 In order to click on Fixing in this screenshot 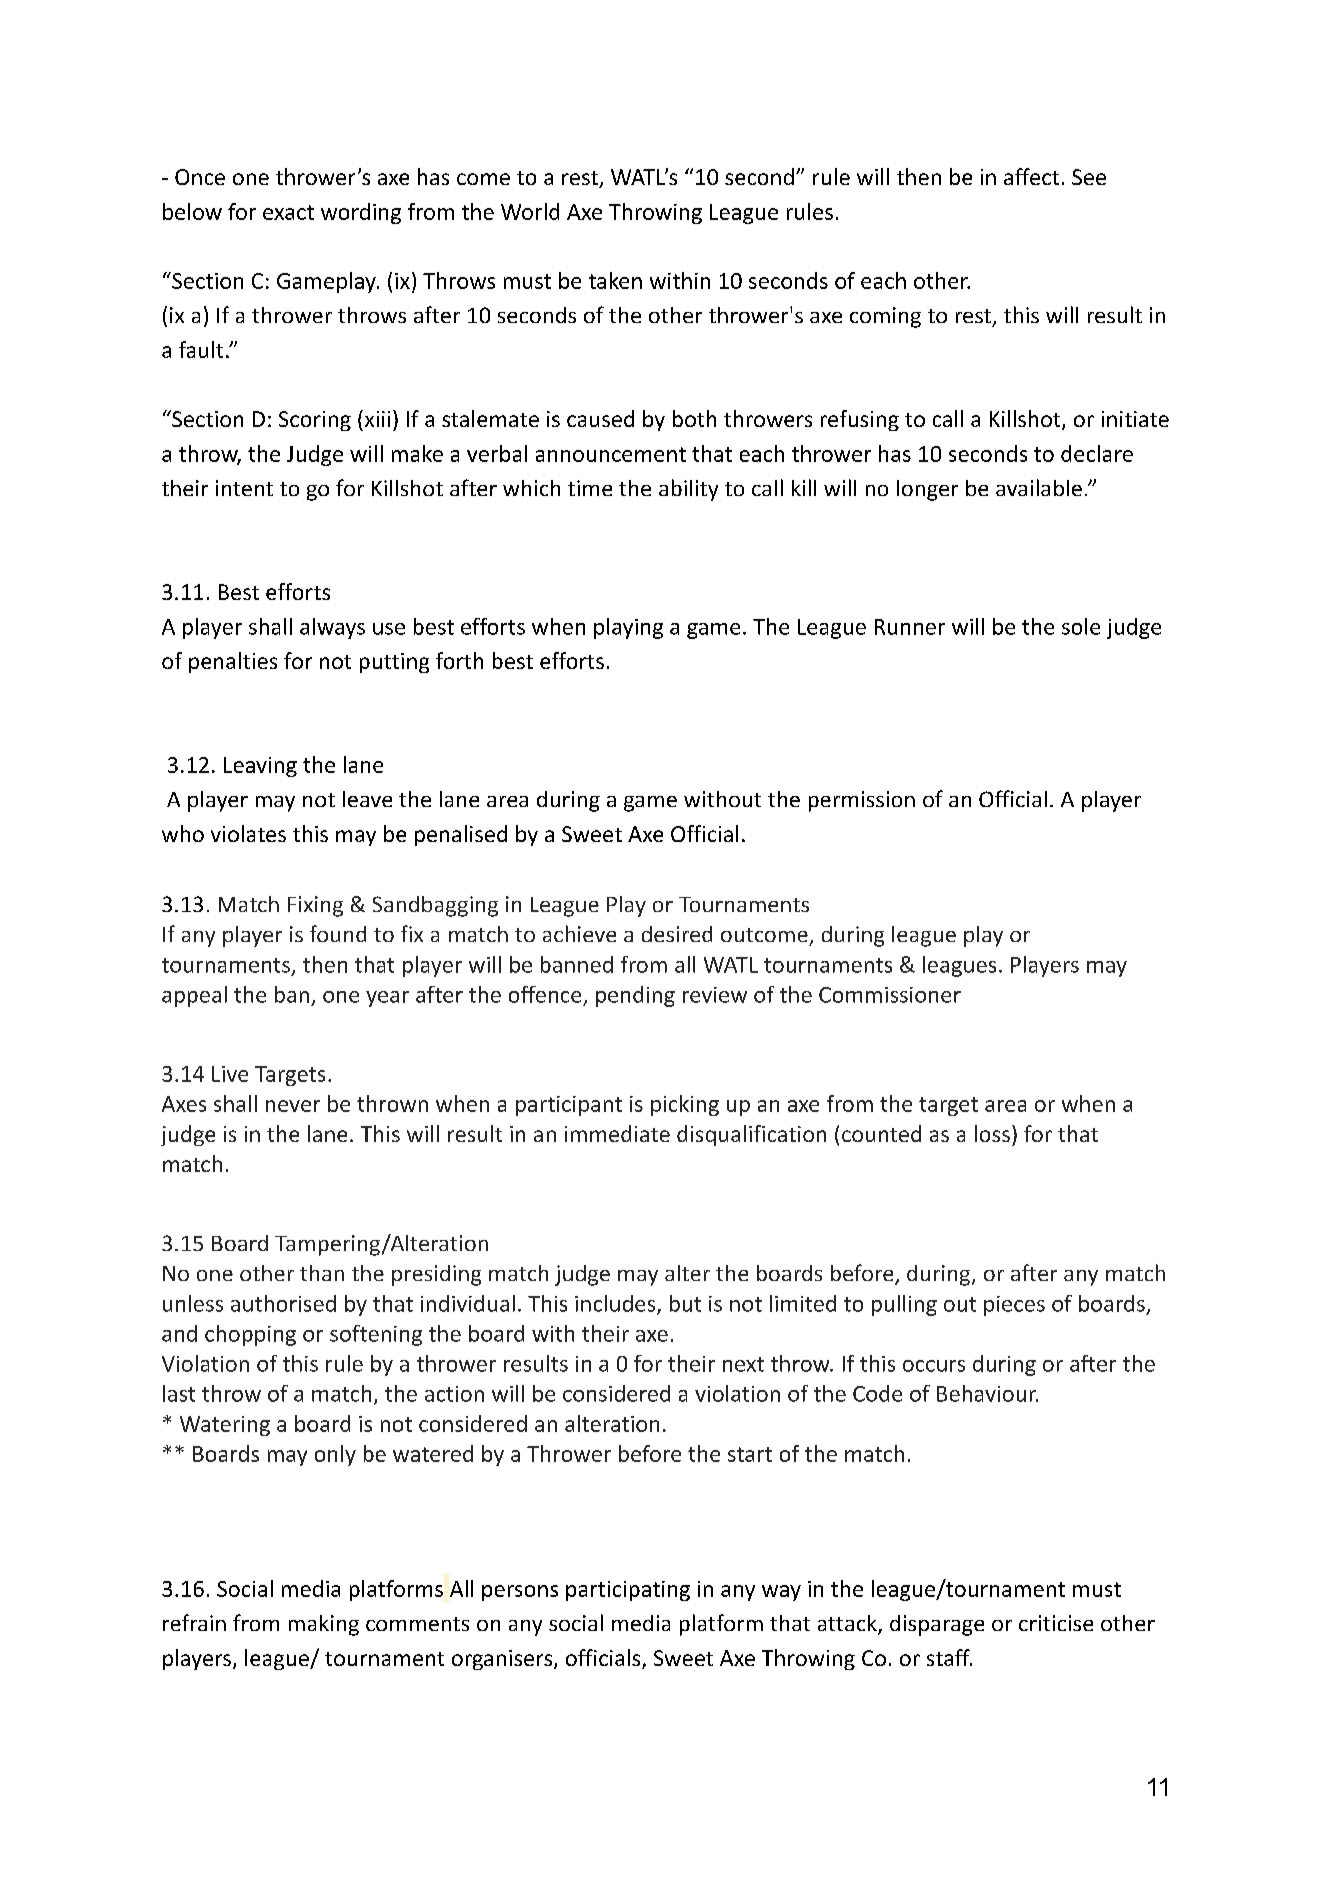, I will do `click(315, 906)`.
